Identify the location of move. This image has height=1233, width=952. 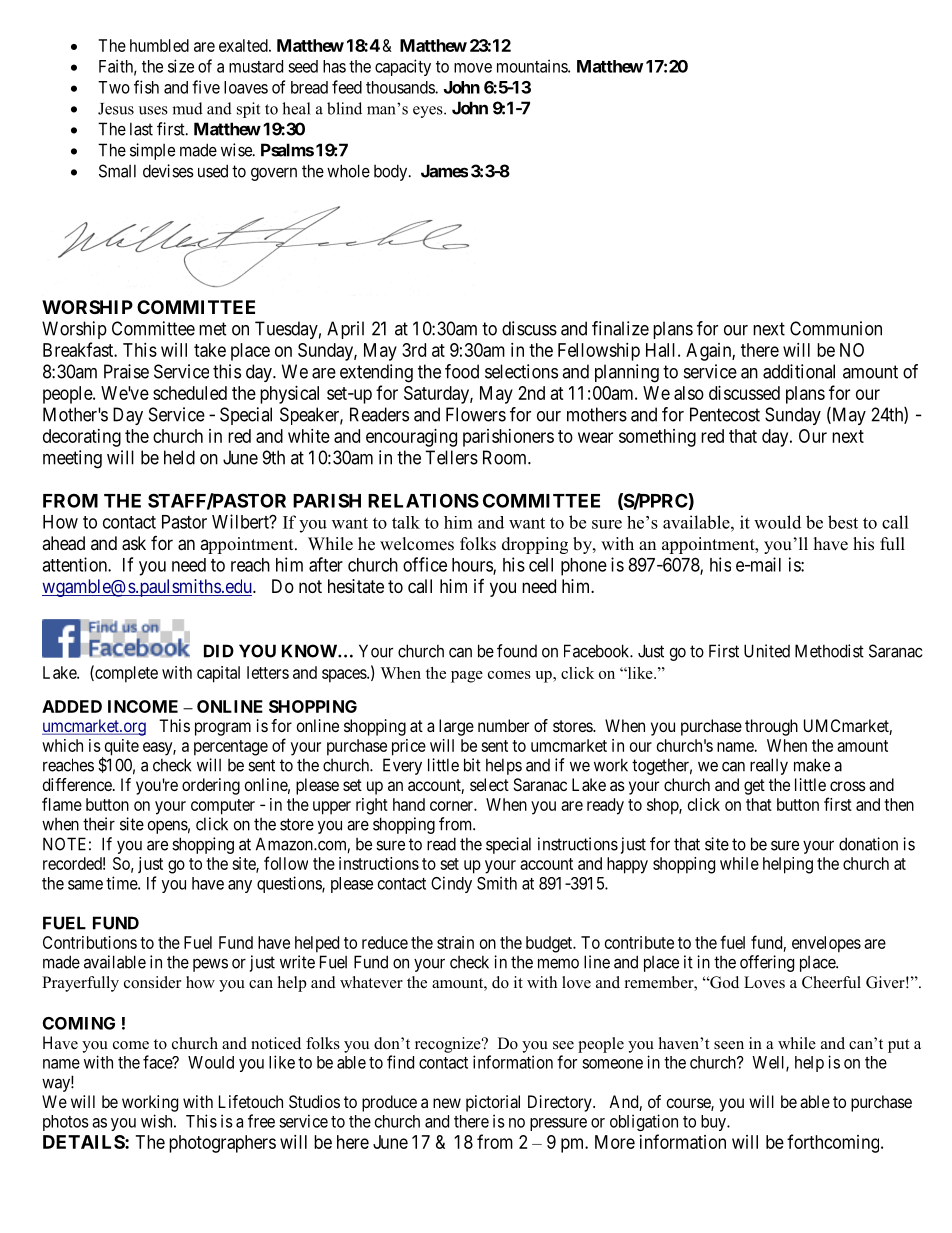
(473, 68).
